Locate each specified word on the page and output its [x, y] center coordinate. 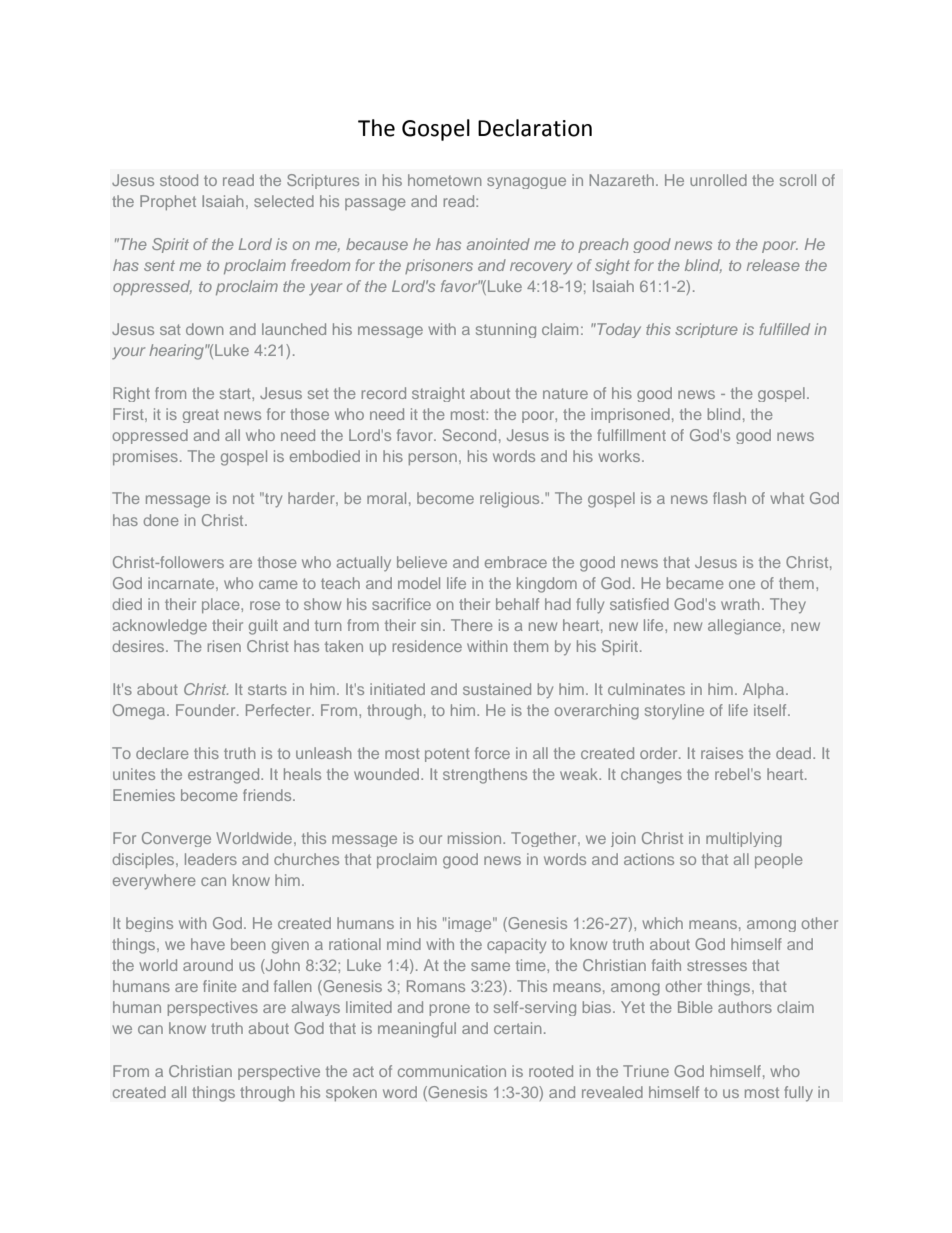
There [472, 625]
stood [179, 180]
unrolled [718, 180]
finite [220, 986]
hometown [444, 180]
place [222, 605]
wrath [740, 604]
